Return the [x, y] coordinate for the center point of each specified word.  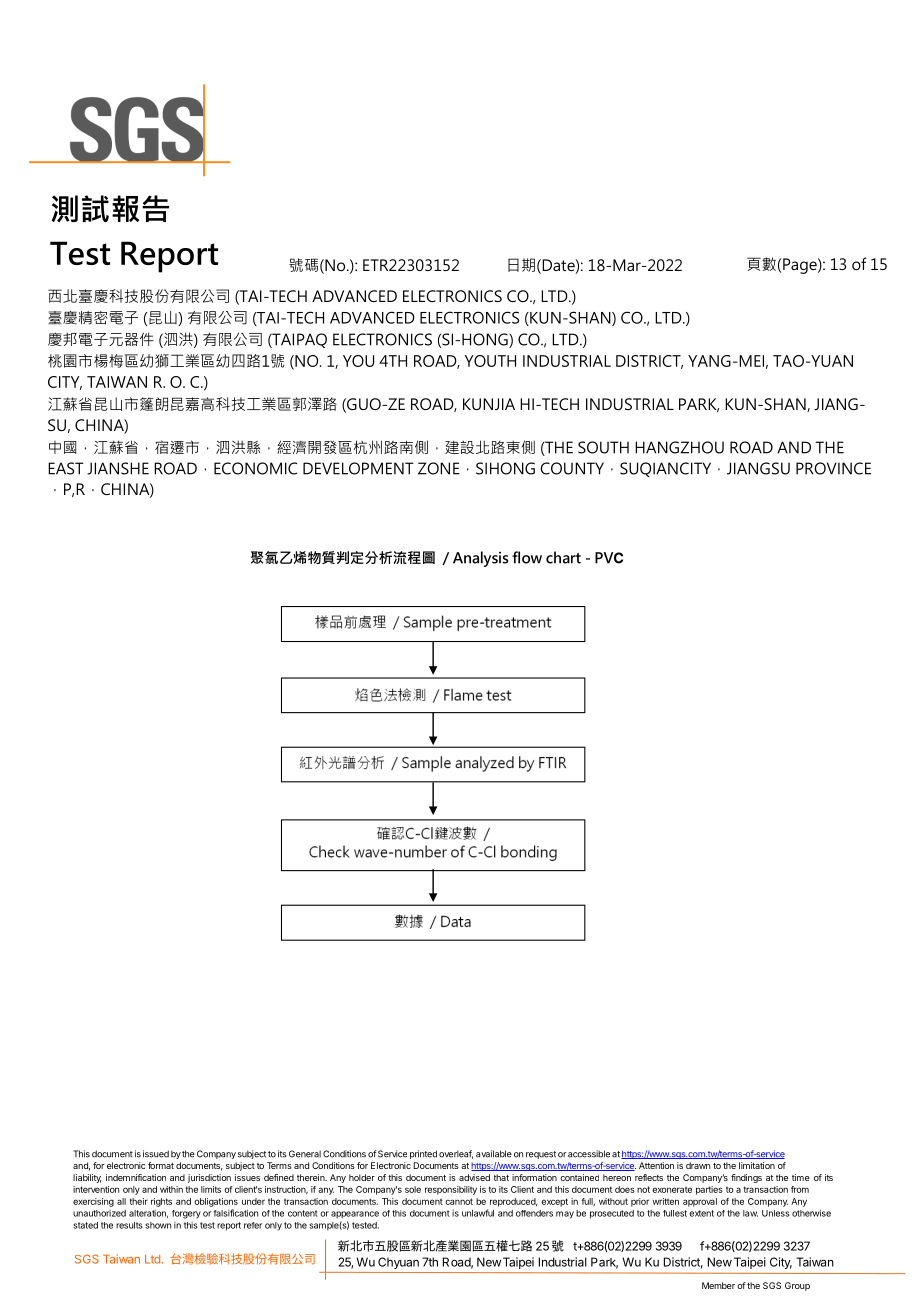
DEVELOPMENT [358, 468]
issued [156, 1154]
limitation [757, 1165]
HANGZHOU [679, 447]
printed [423, 1154]
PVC [609, 558]
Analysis [480, 559]
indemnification [136, 1177]
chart [563, 557]
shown [158, 1225]
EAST [66, 468]
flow [527, 557]
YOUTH [490, 361]
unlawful [478, 1213]
